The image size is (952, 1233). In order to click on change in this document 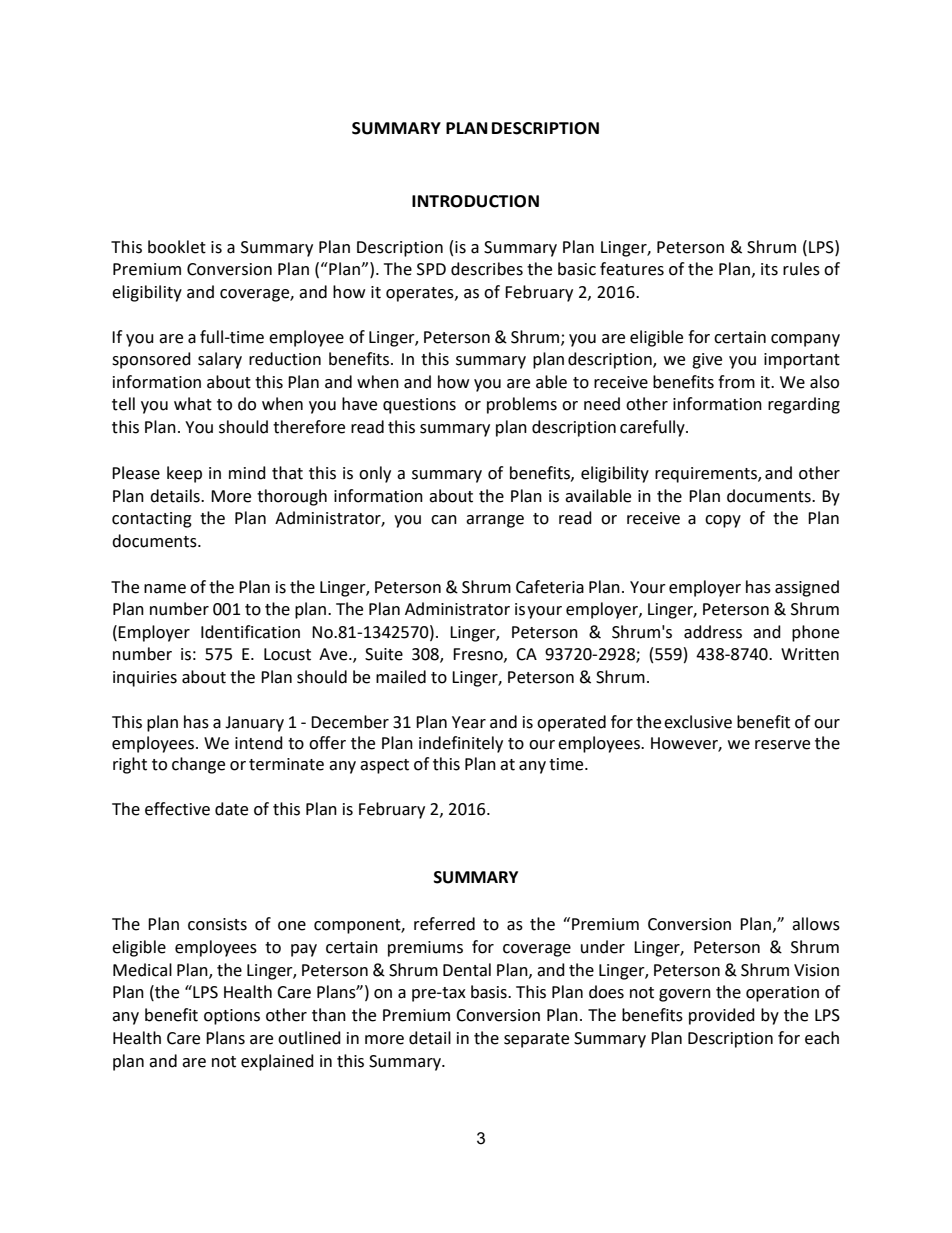, I will do `click(198, 765)`.
